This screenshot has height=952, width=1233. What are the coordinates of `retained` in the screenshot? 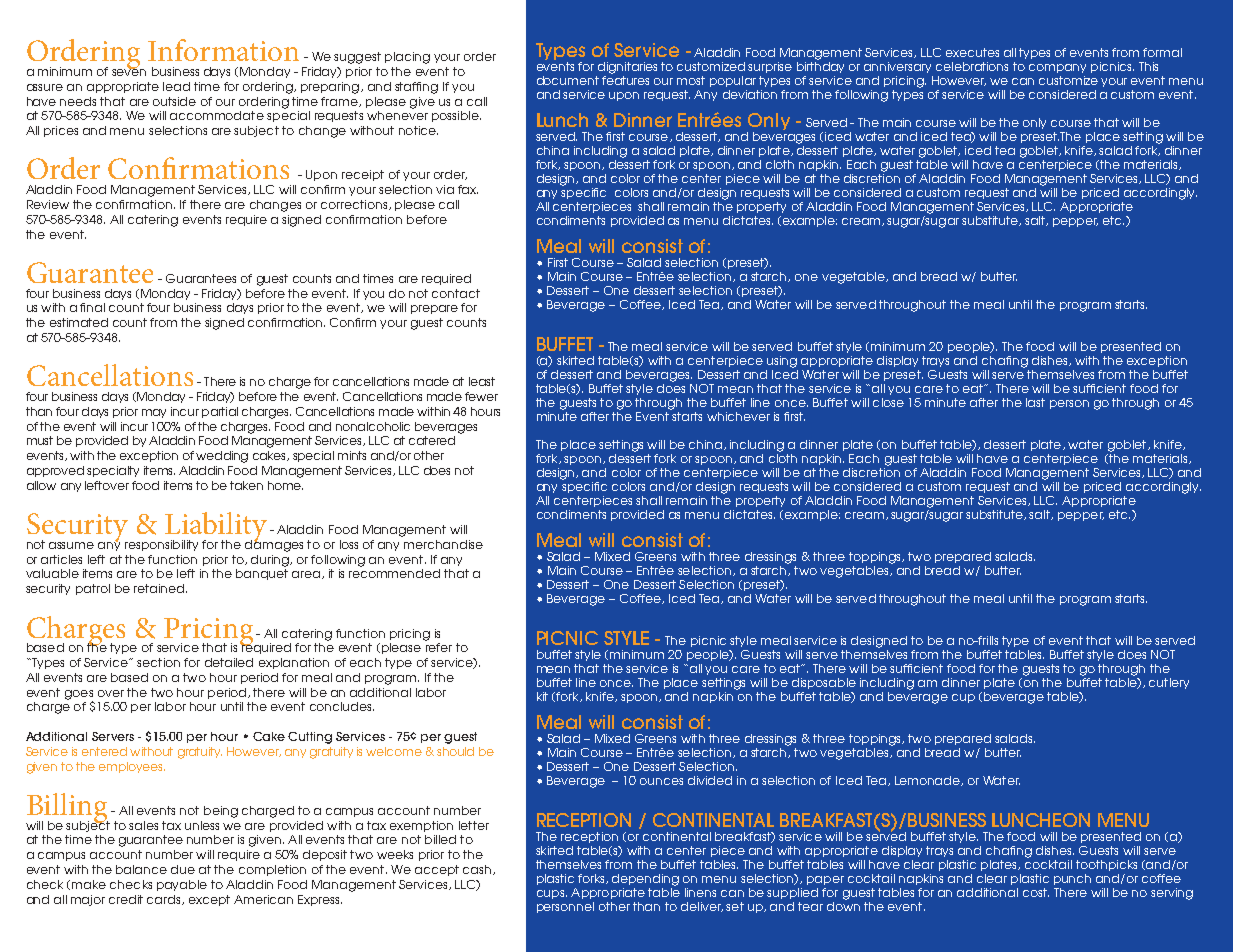 It's located at (160, 588).
